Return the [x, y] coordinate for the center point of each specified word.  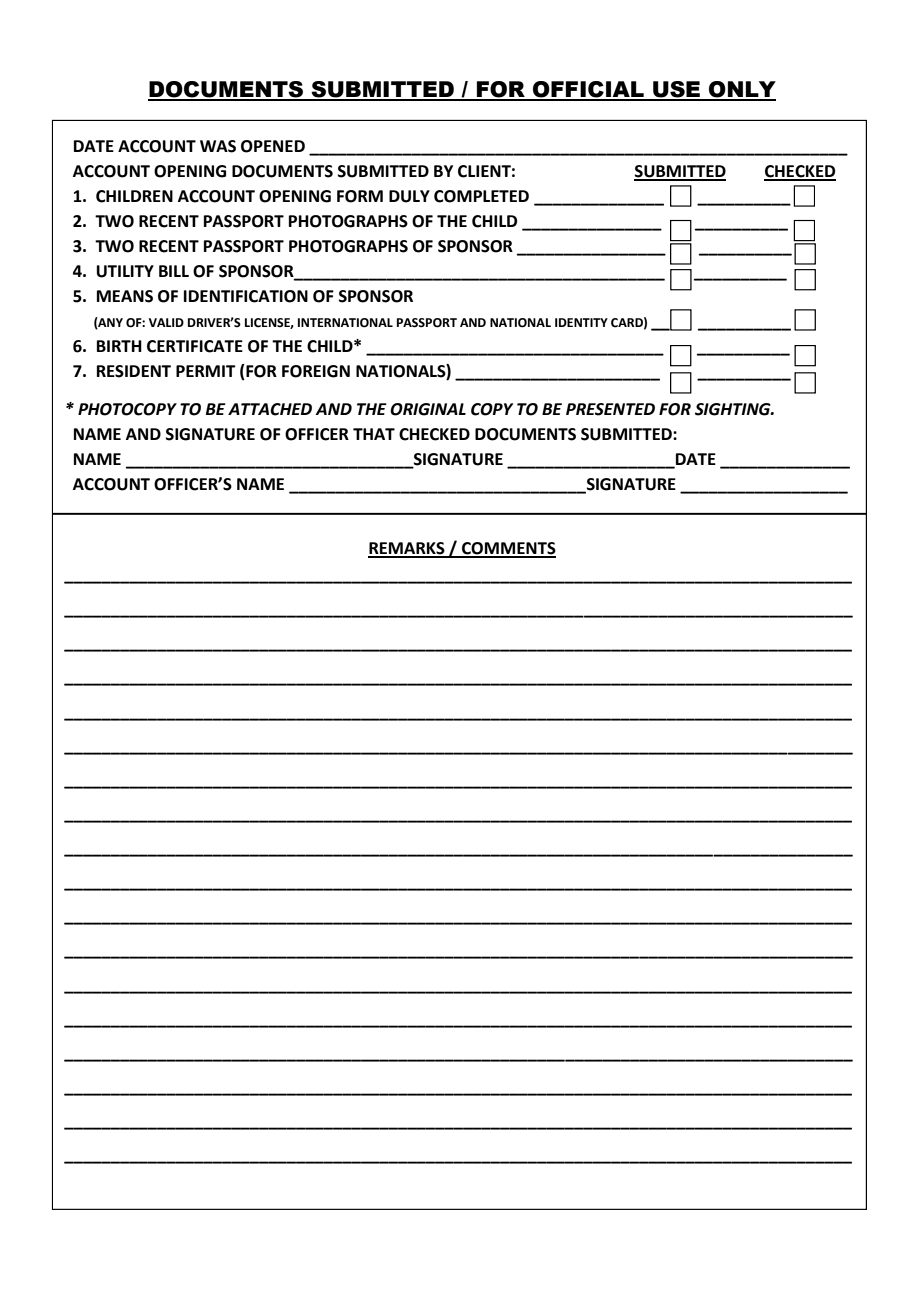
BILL [174, 271]
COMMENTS [508, 549]
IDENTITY [581, 322]
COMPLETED [481, 196]
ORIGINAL [428, 409]
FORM [360, 196]
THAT [374, 434]
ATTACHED [270, 409]
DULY [409, 196]
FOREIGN [316, 371]
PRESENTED [610, 409]
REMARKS [407, 549]
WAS [218, 146]
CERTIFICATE [195, 346]
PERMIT [206, 371]
